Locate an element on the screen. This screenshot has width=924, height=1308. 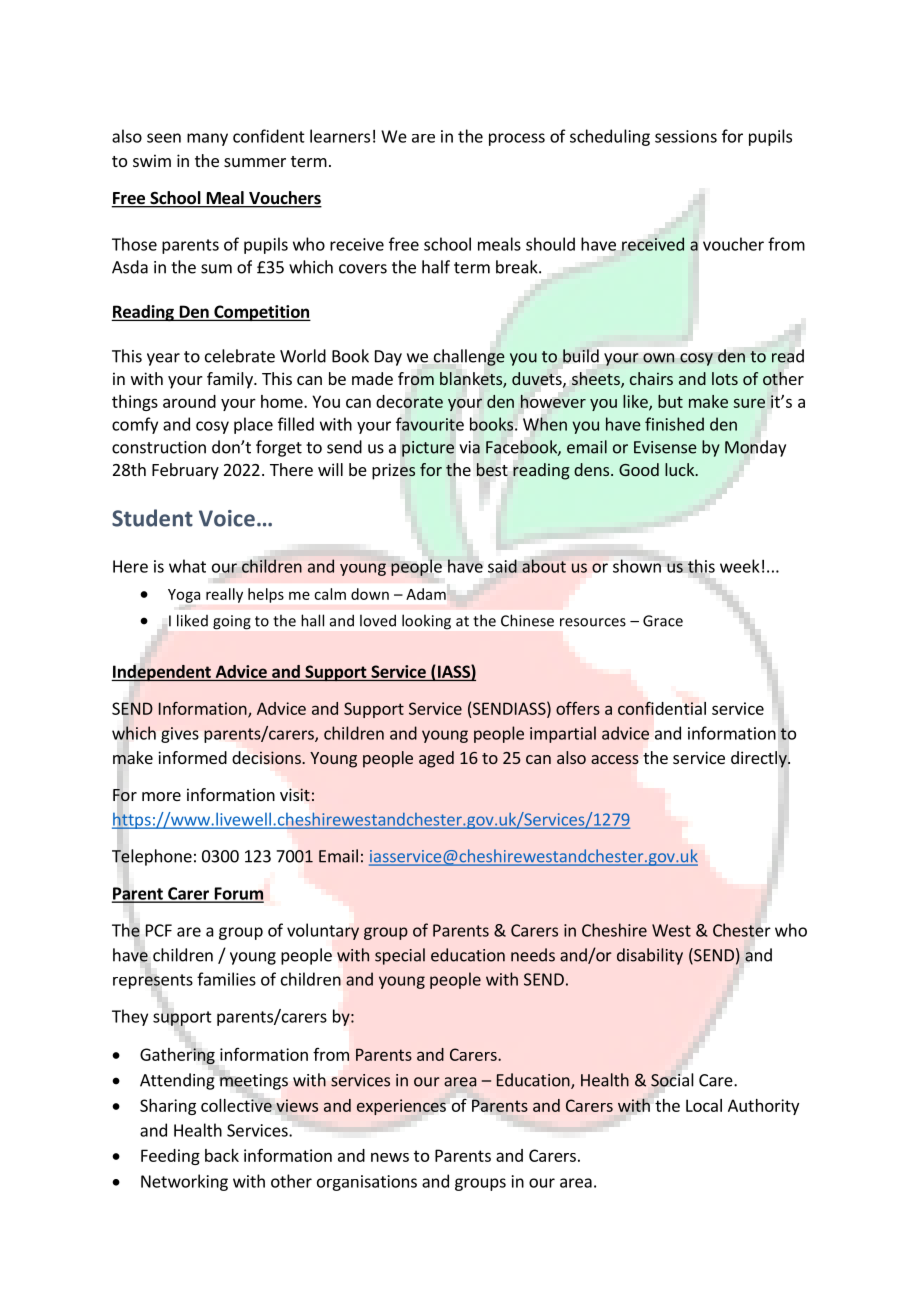
looking is located at coordinates (426, 622).
